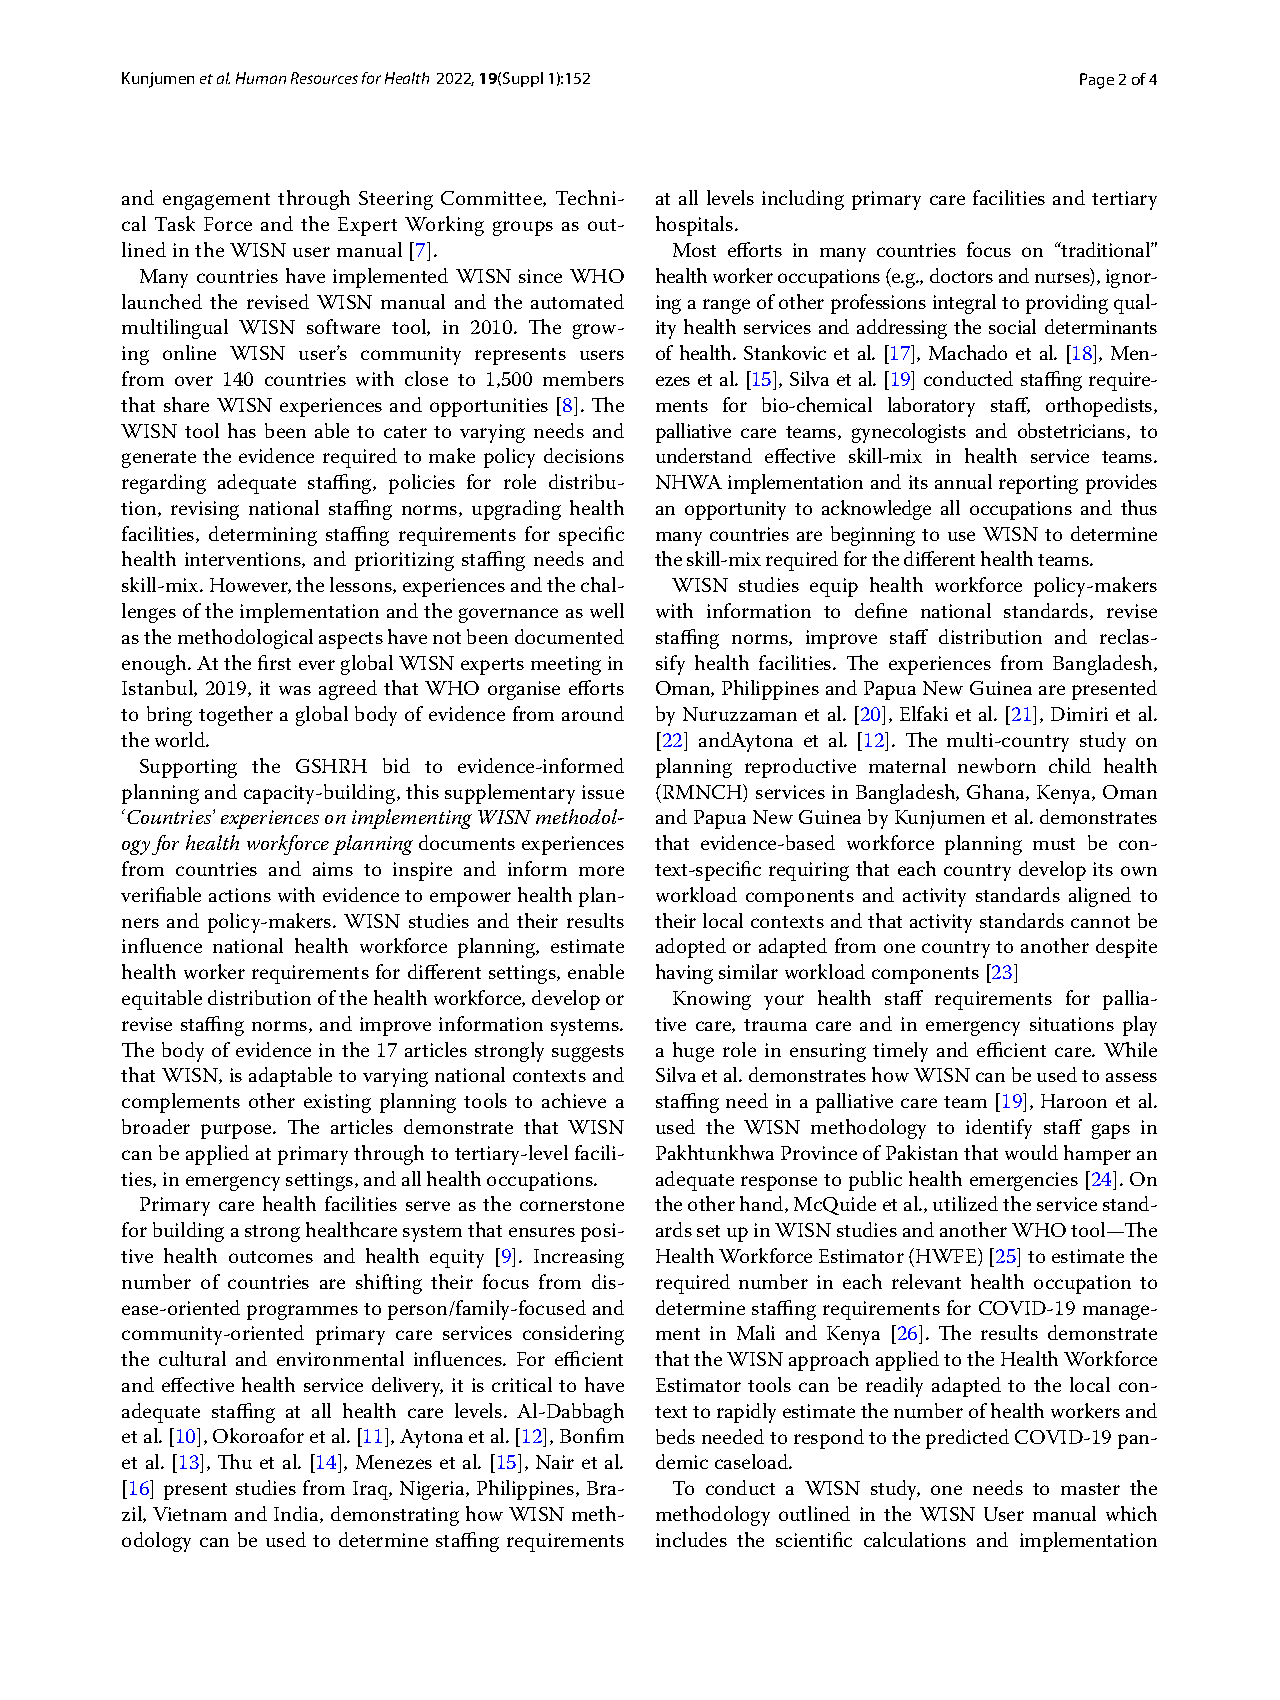  What do you see at coordinates (1097, 81) in the page?
I see `Page` at bounding box center [1097, 81].
